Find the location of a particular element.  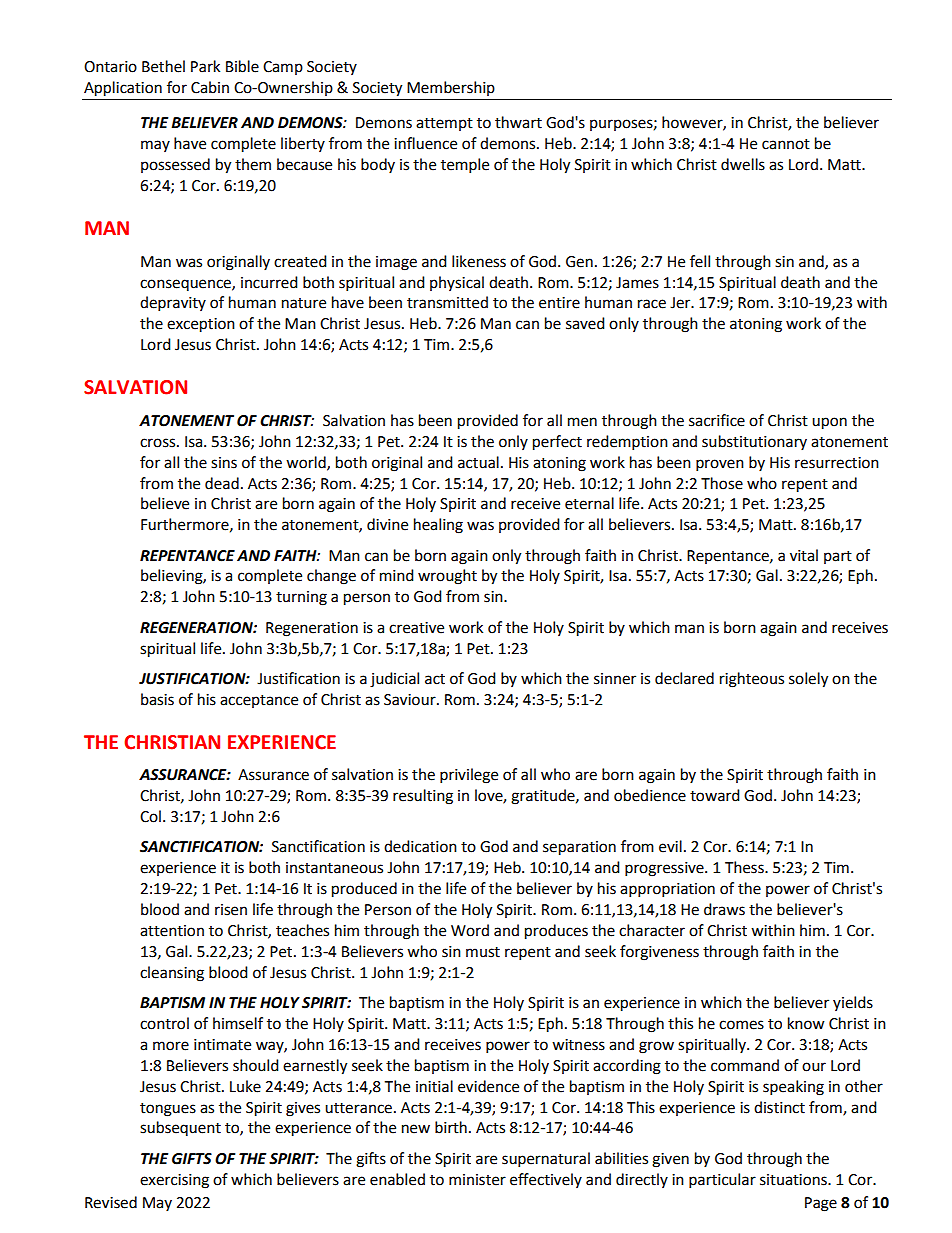

Membership is located at coordinates (451, 88).
